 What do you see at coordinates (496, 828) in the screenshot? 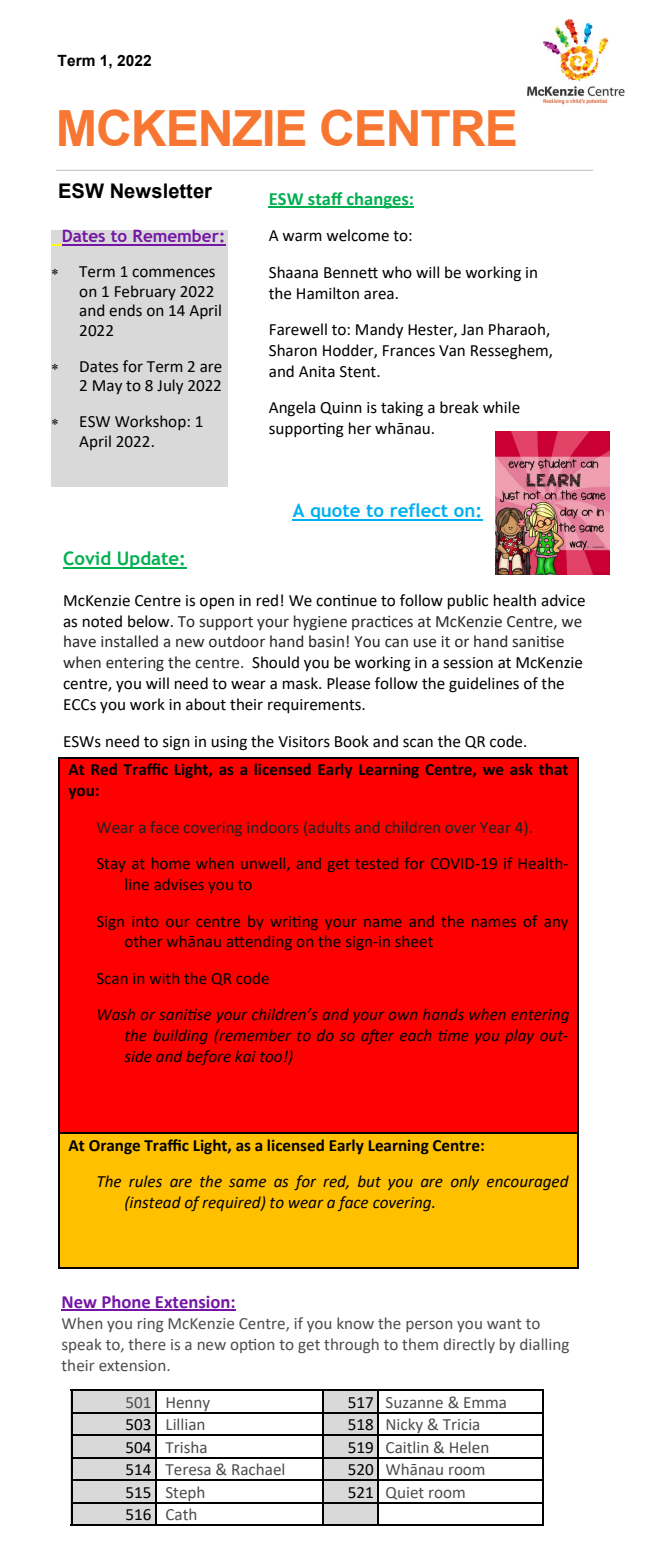
I see `Year` at bounding box center [496, 828].
